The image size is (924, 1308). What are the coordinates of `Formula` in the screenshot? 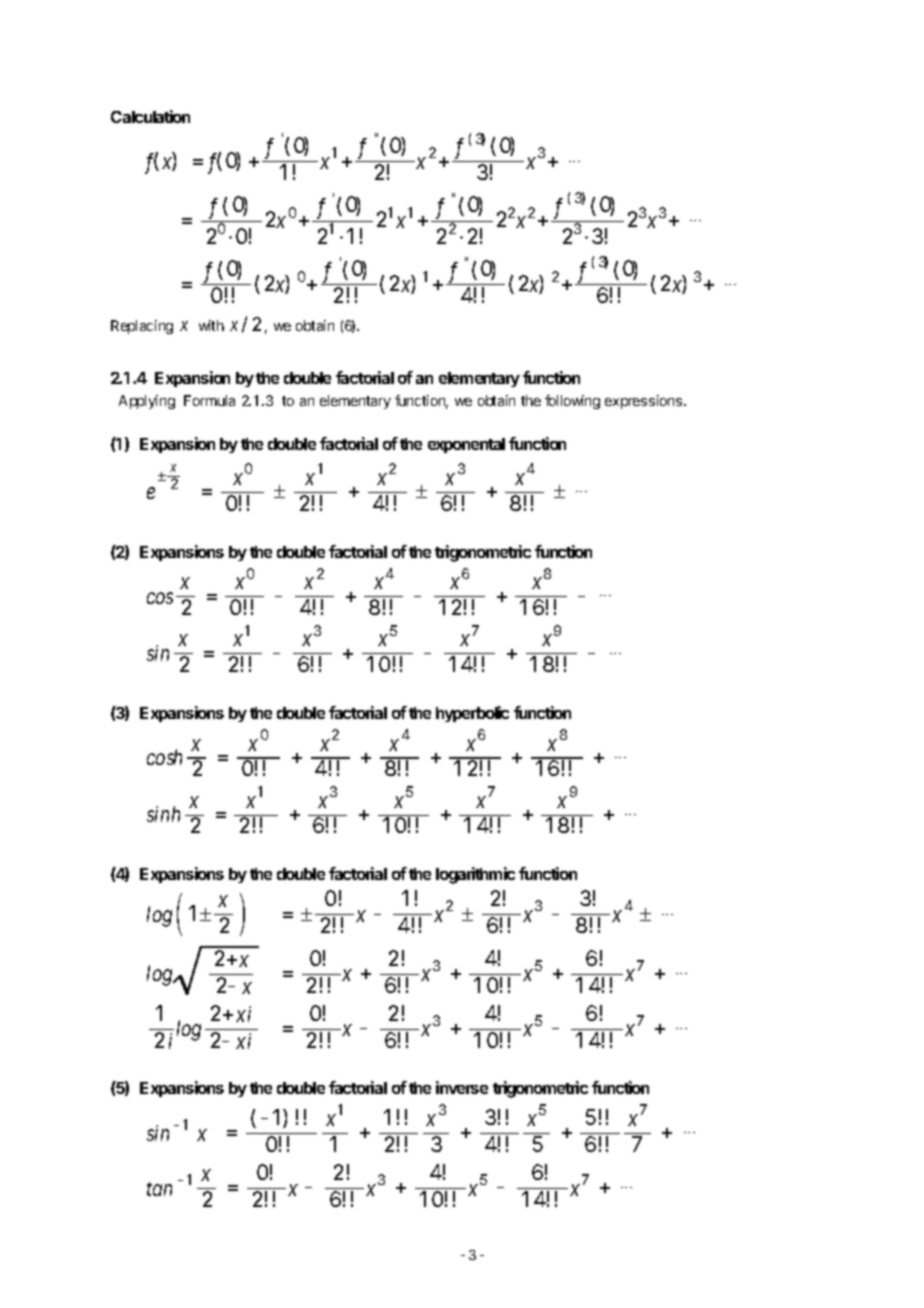 It's located at (209, 400).
